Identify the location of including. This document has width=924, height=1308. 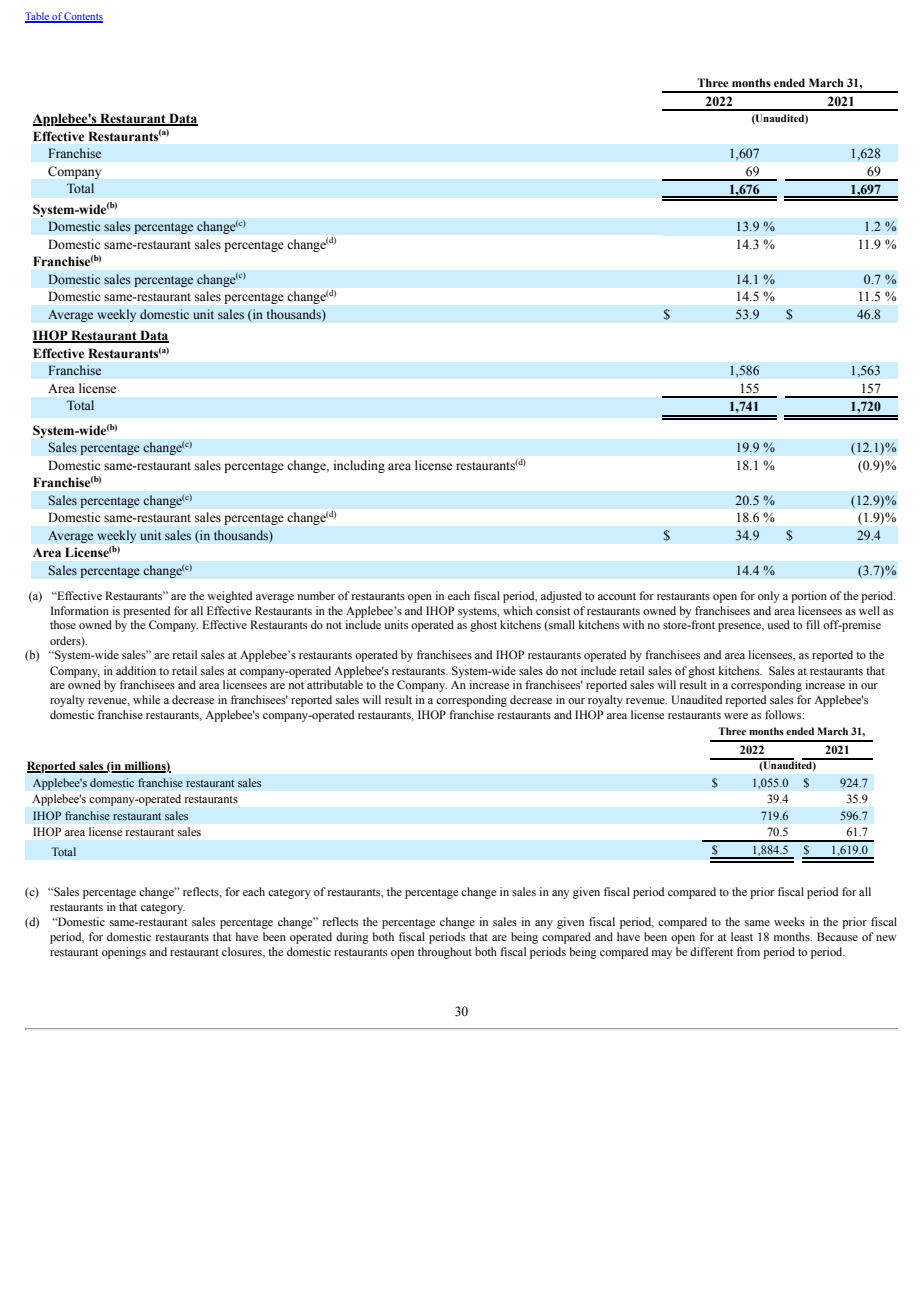
(359, 466).
